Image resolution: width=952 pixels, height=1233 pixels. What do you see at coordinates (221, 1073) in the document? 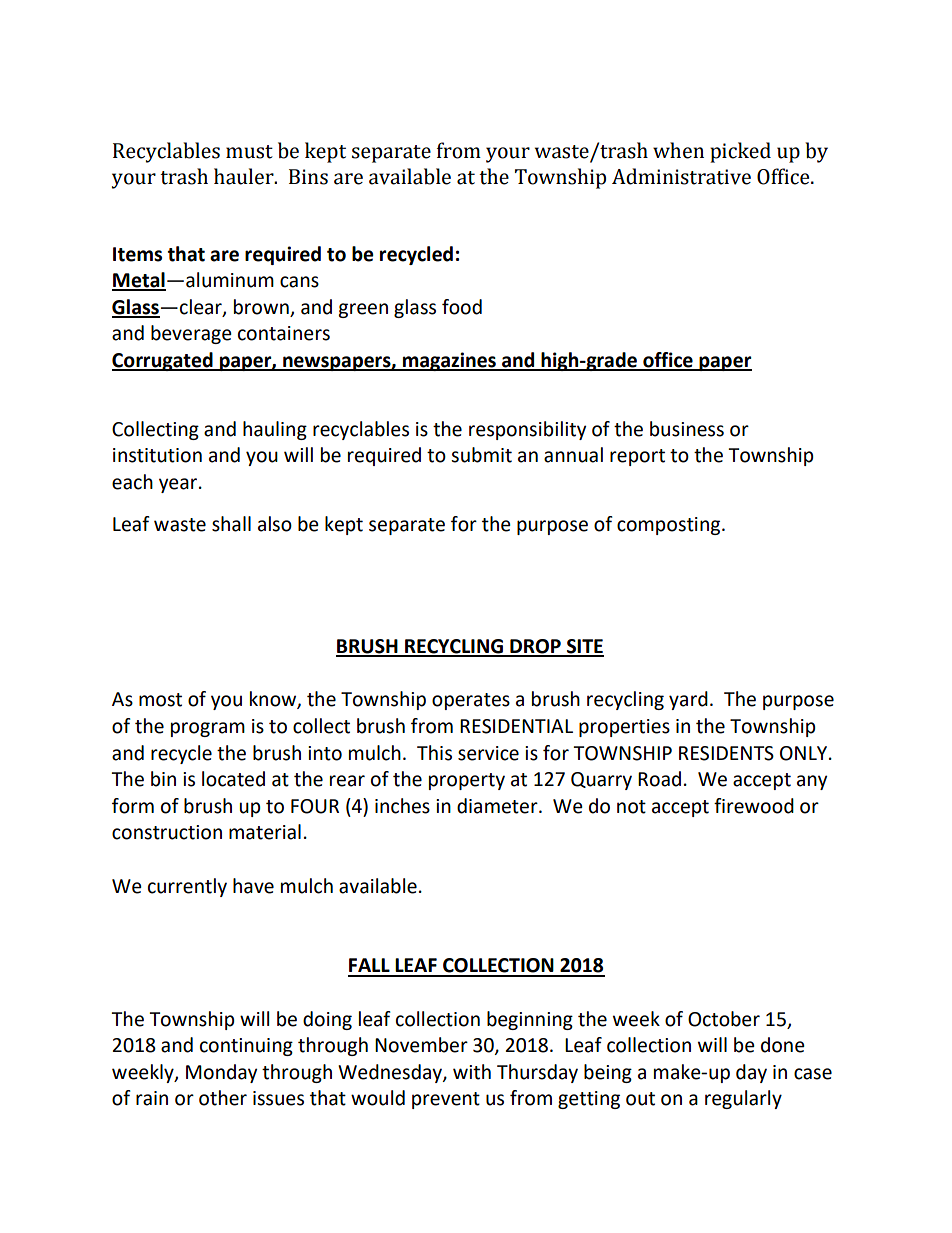
I see `Monday` at bounding box center [221, 1073].
